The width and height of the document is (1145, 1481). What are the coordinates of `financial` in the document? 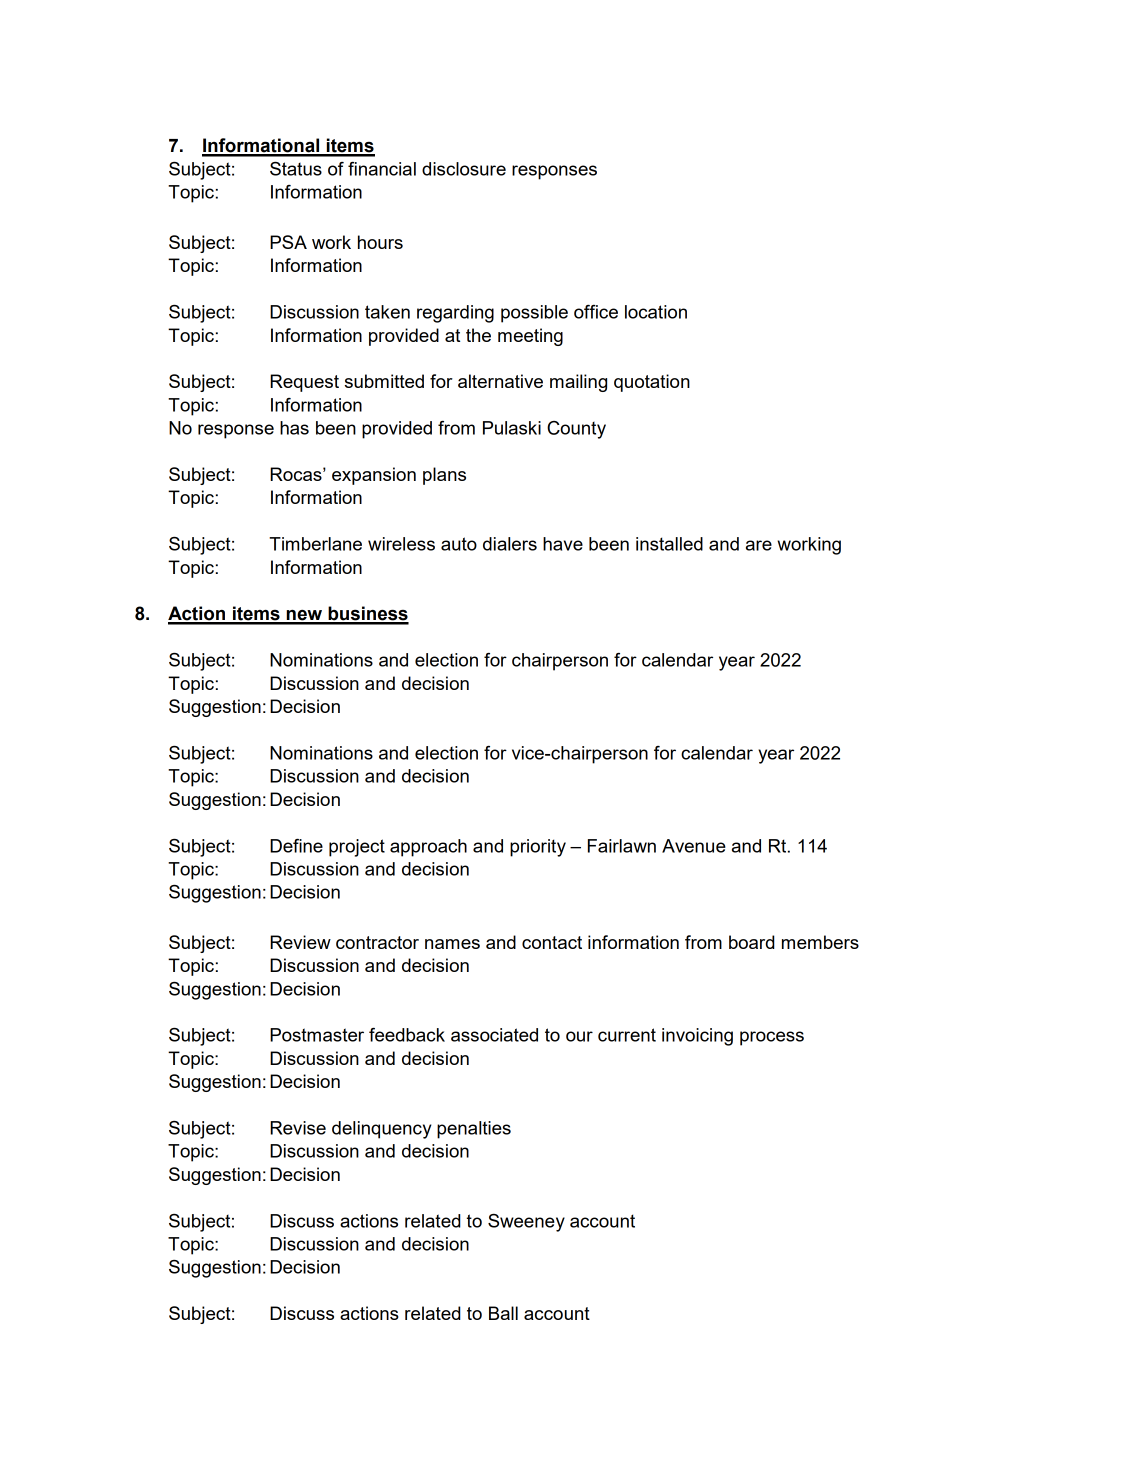 It's located at (382, 169).
